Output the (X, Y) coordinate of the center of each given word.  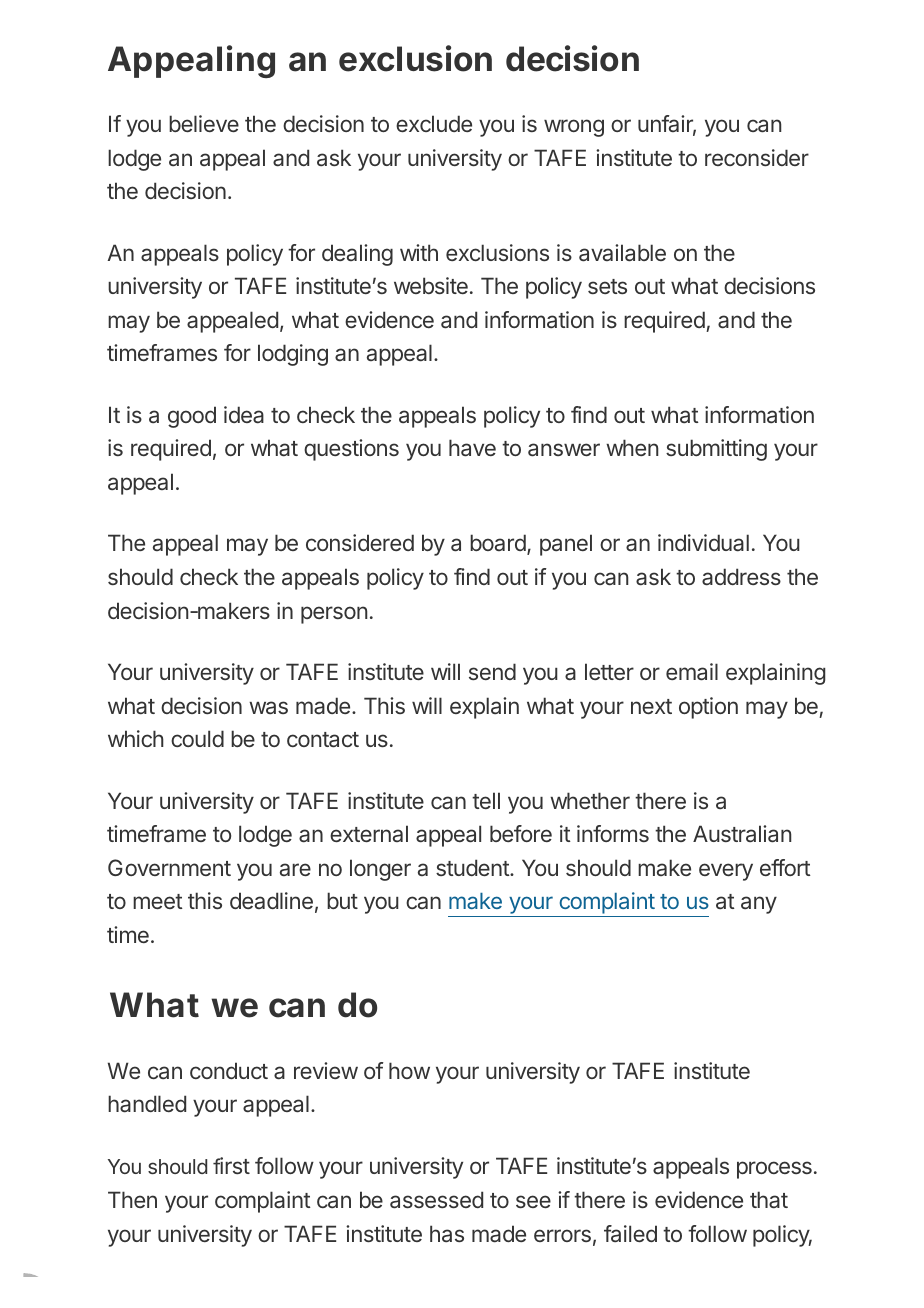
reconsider (757, 157)
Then (132, 1199)
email (692, 672)
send (492, 671)
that (769, 1200)
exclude (434, 123)
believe (204, 123)
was (268, 707)
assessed (436, 1200)
